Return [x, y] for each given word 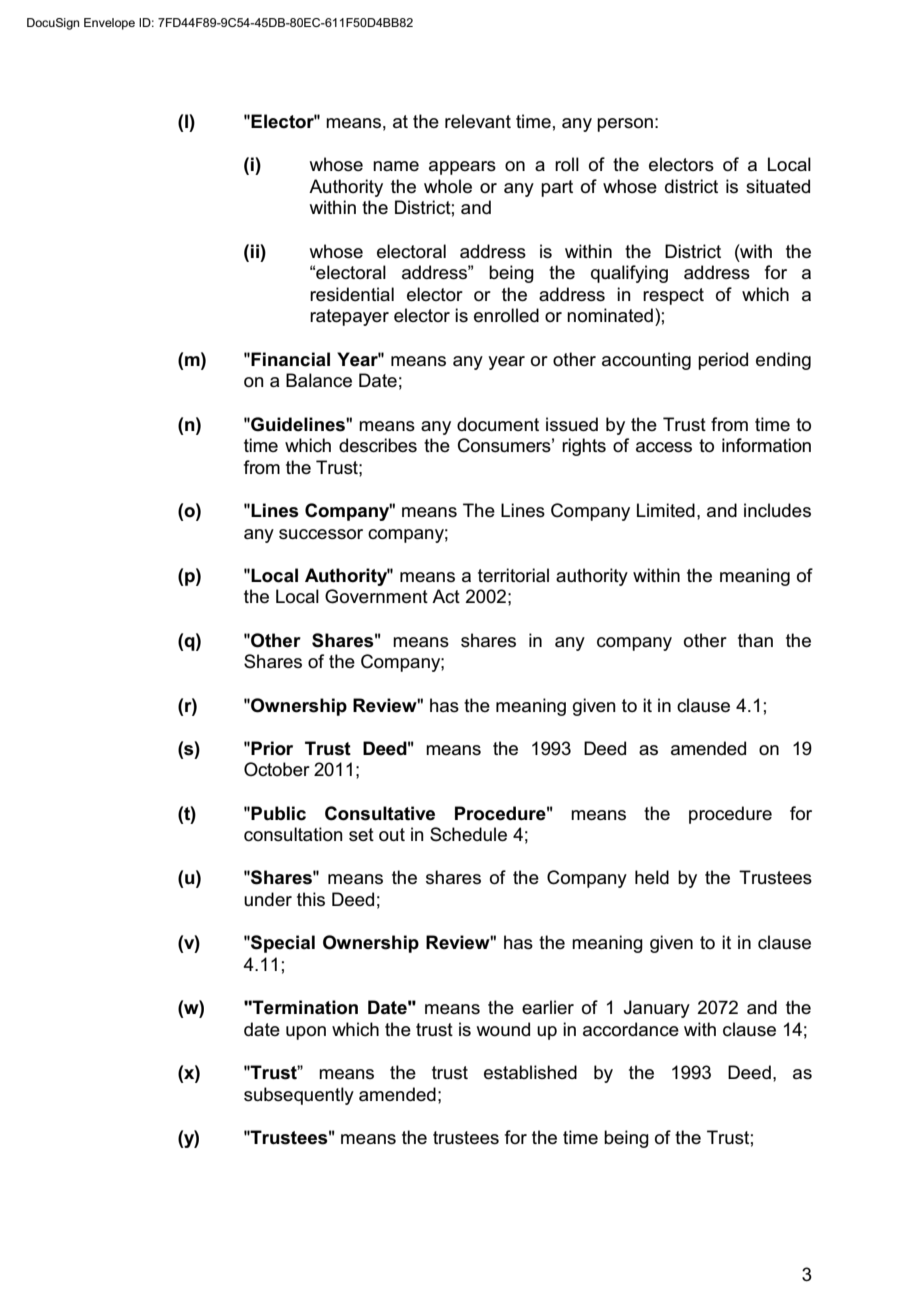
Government [376, 596]
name [396, 166]
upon [306, 1033]
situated [778, 186]
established [530, 1072]
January [657, 1009]
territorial [513, 575]
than [755, 640]
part [557, 188]
